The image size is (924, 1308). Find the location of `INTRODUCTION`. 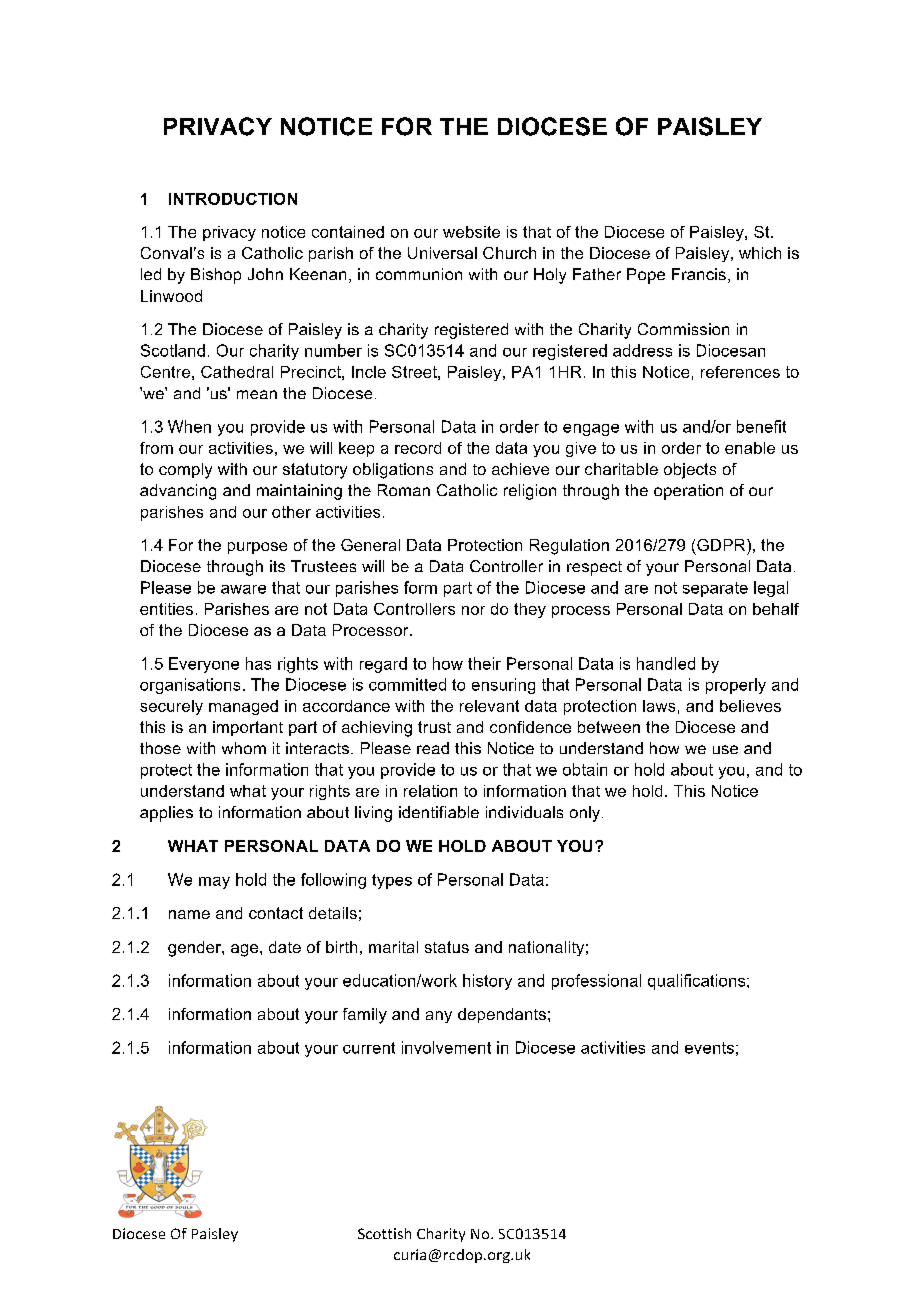

INTRODUCTION is located at coordinates (233, 199).
